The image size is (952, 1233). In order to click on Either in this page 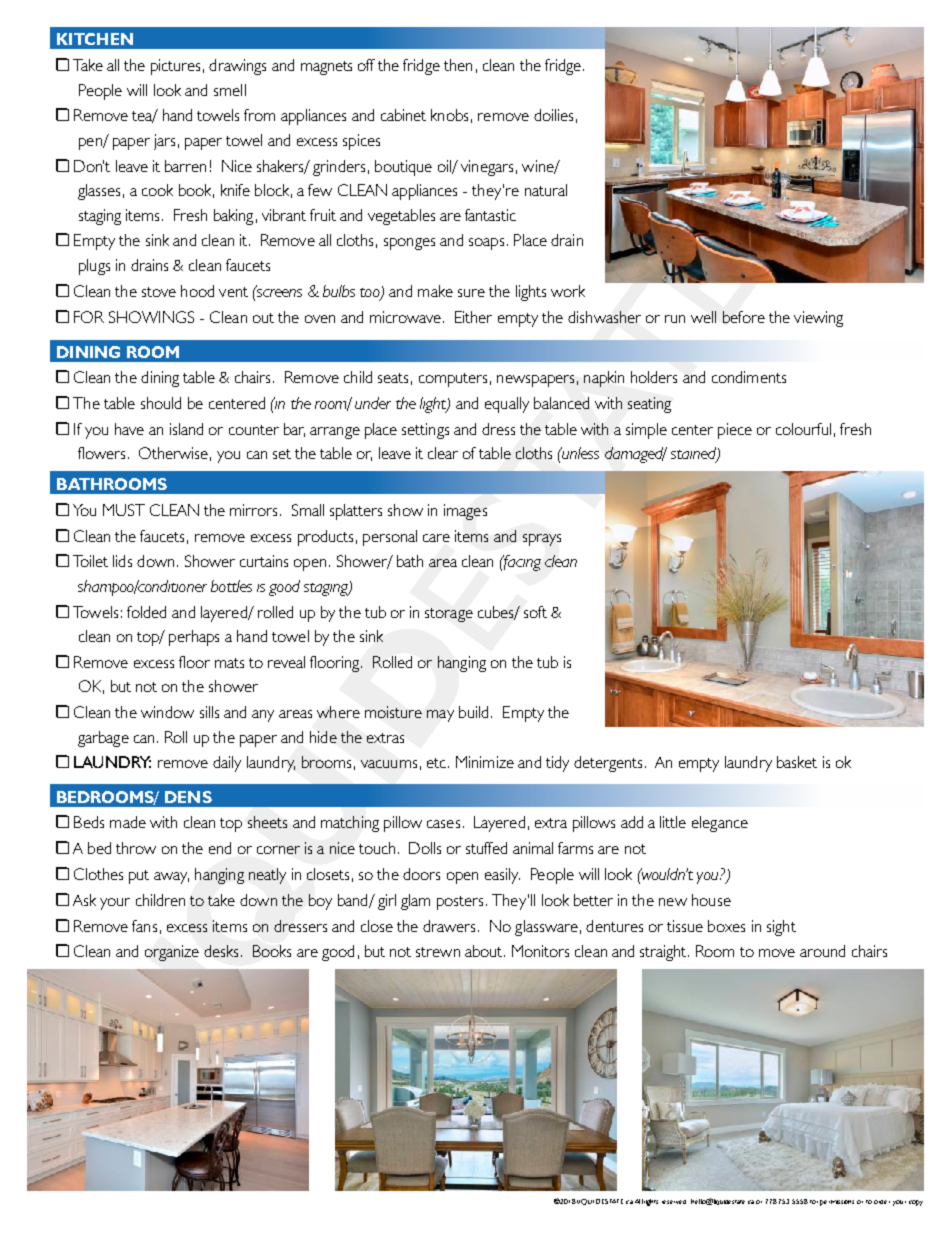, I will do `click(473, 317)`.
